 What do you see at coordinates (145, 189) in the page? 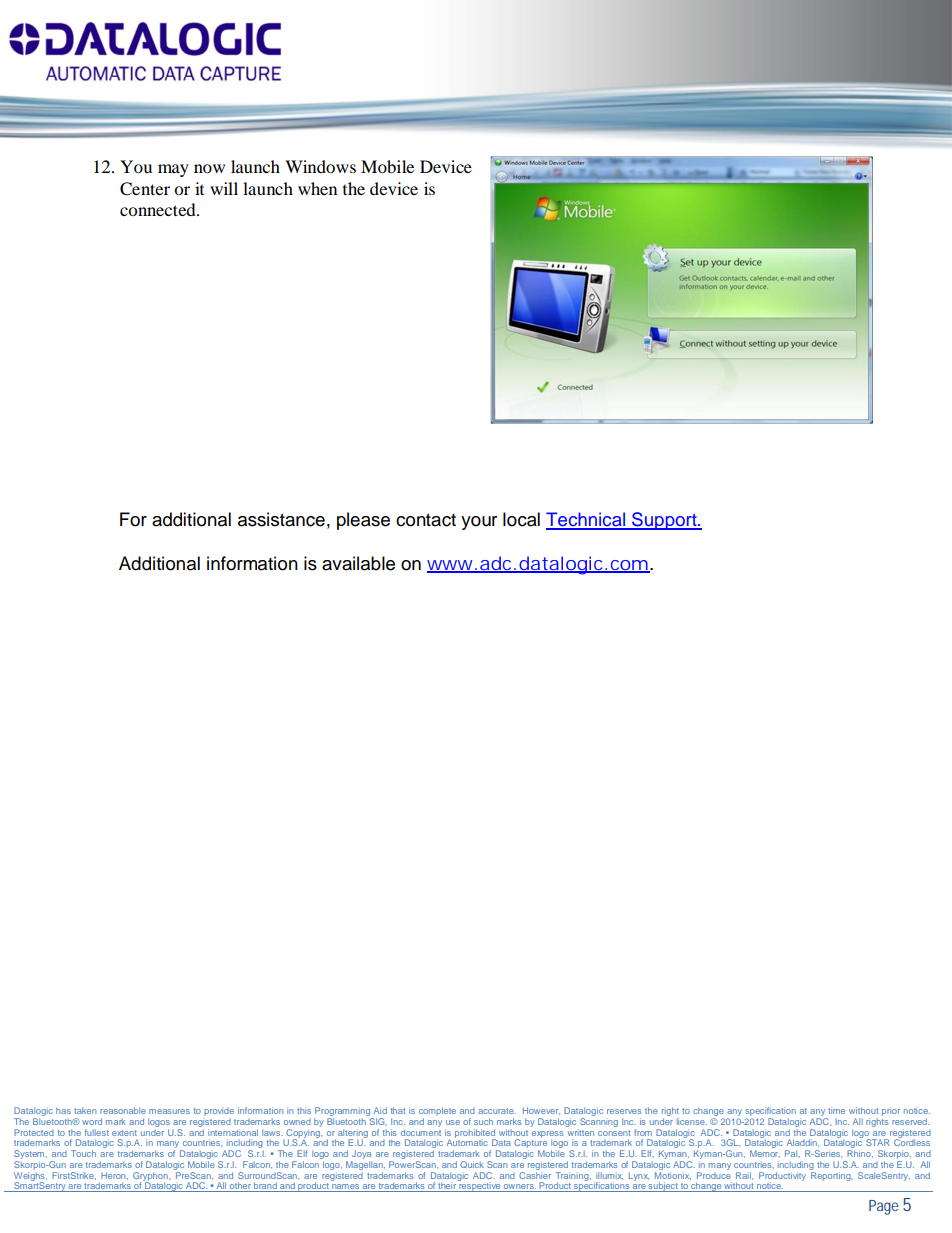
I see `Center` at bounding box center [145, 189].
